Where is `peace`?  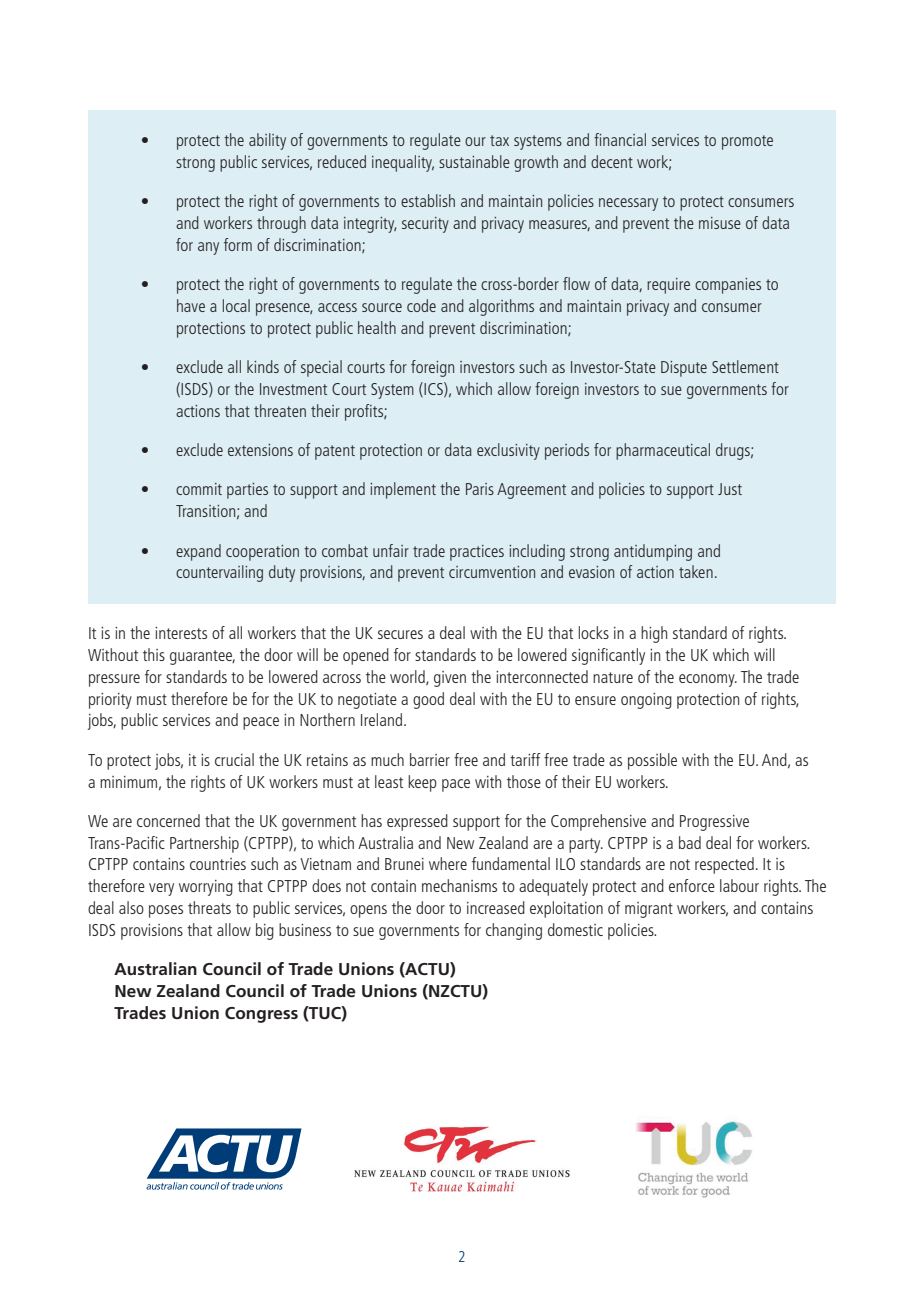
peace is located at coordinates (261, 723).
